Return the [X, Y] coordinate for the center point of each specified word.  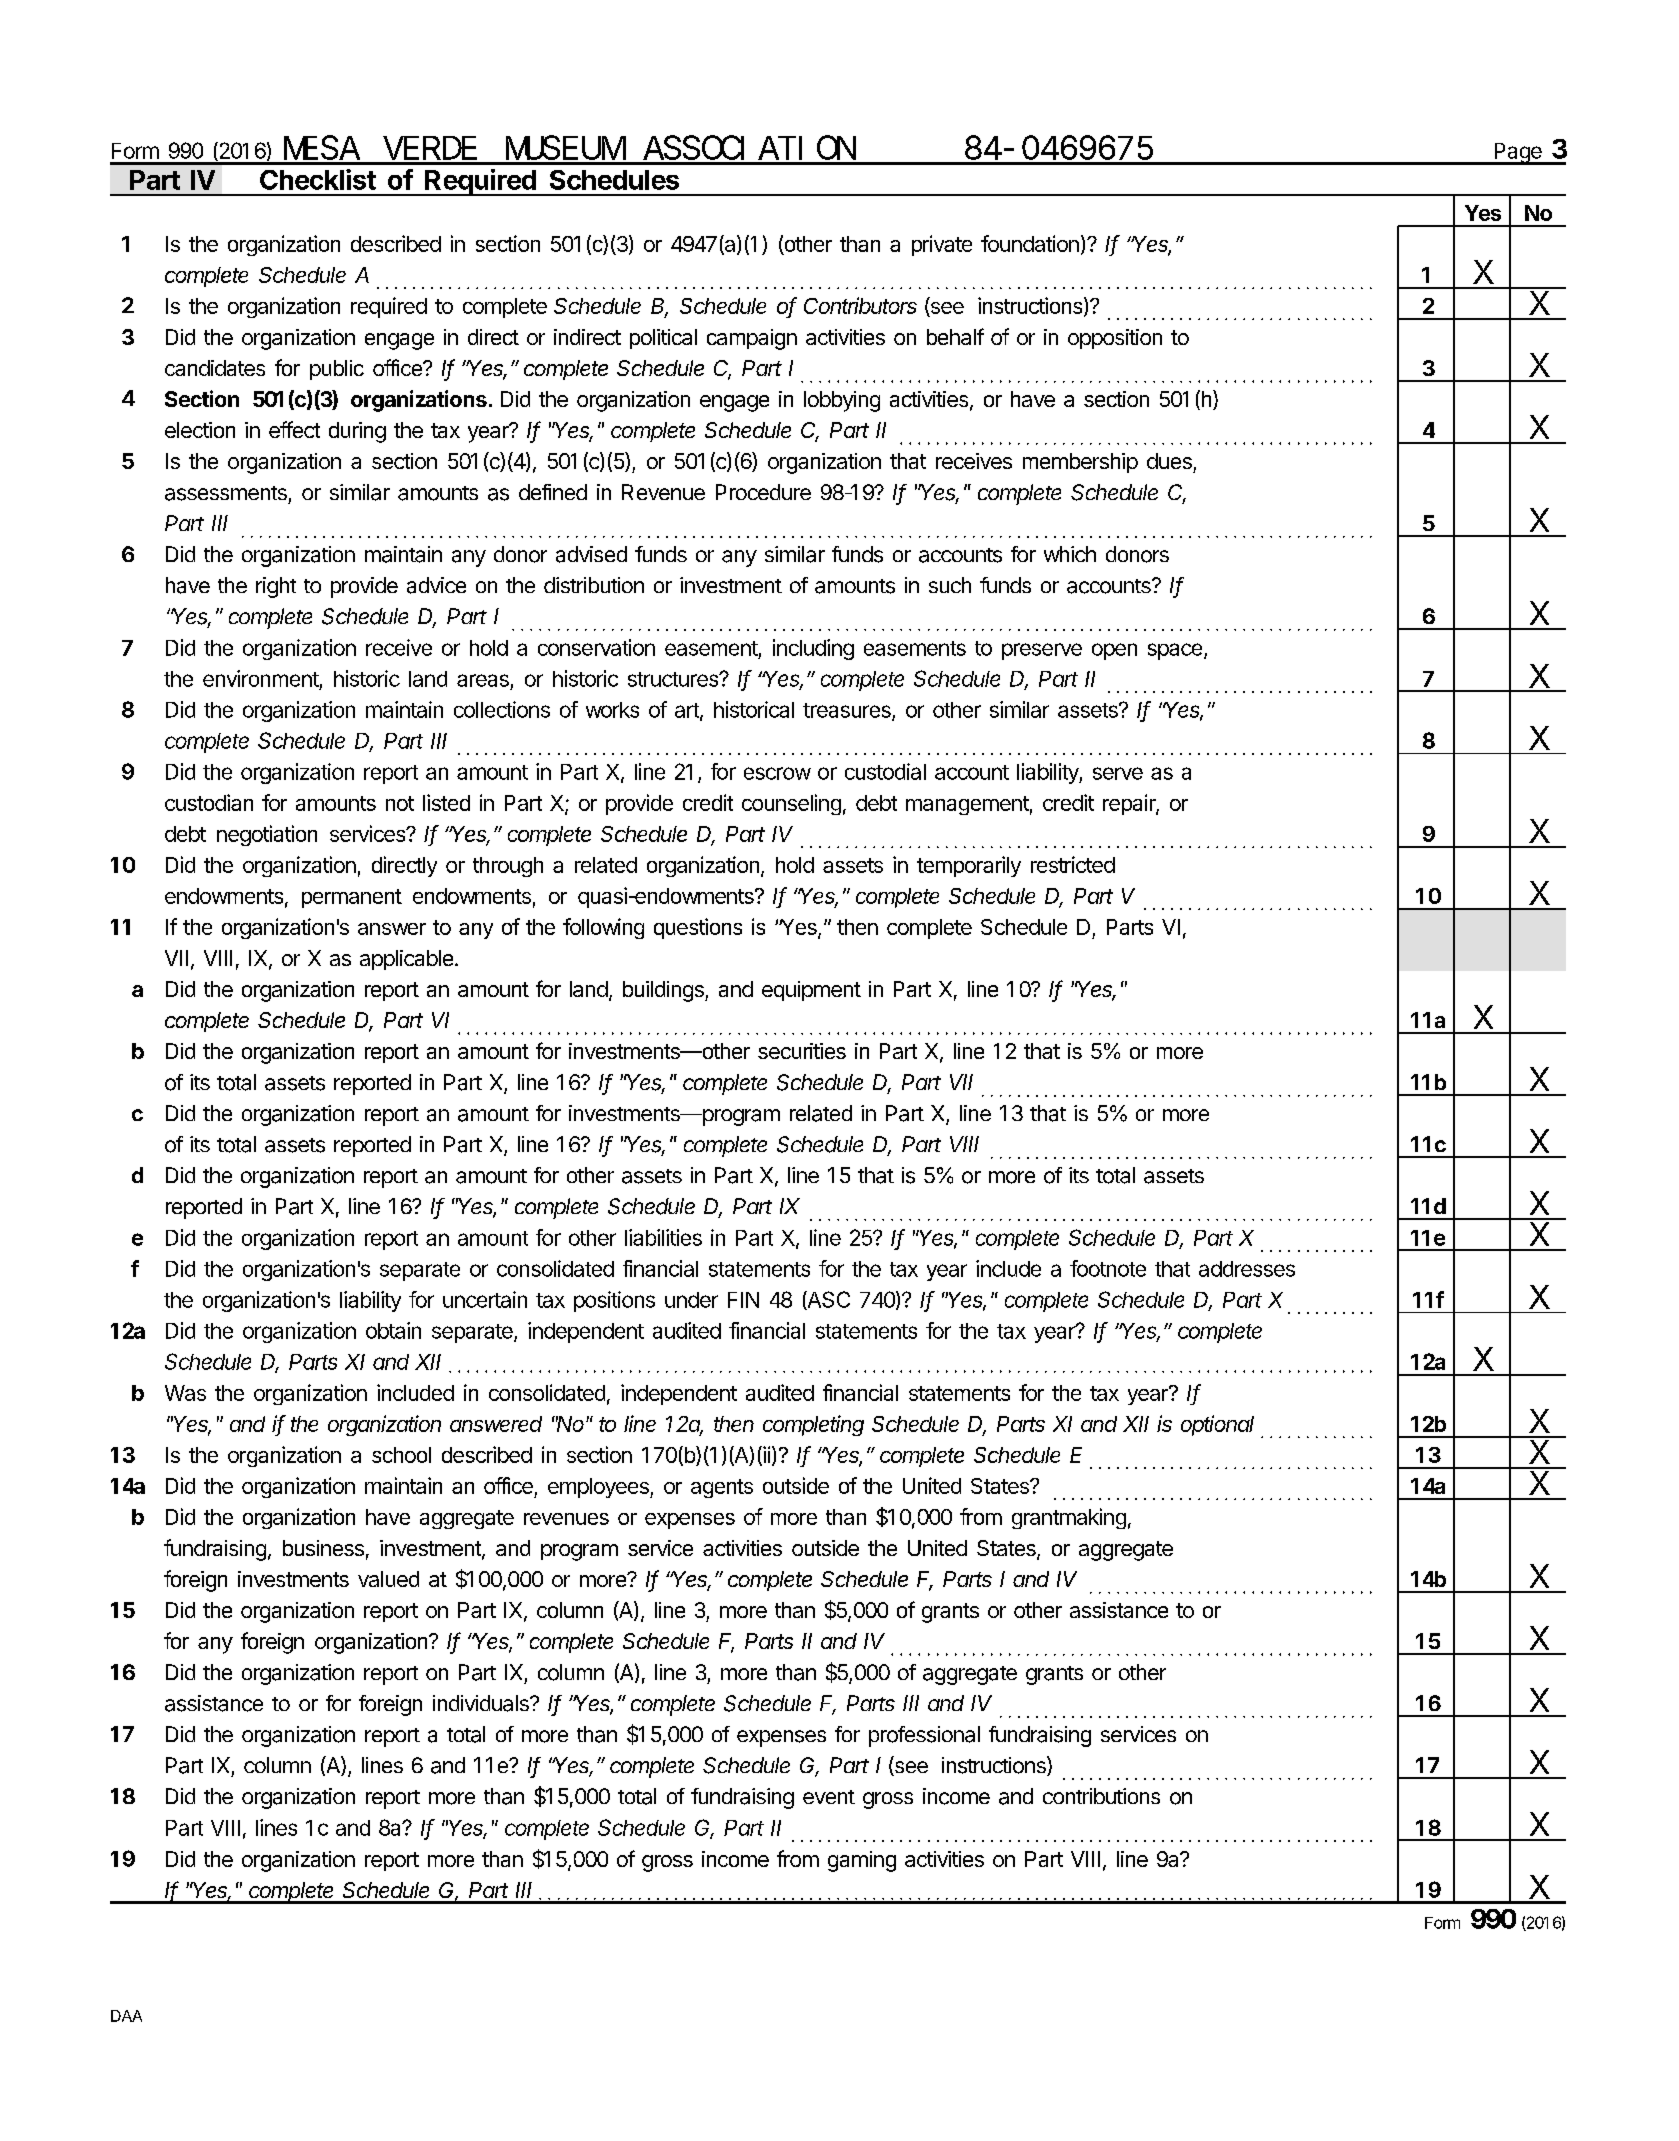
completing [813, 1425]
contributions [1101, 1796]
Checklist [318, 179]
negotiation [267, 835]
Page [1518, 154]
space [1176, 651]
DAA [126, 2016]
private [942, 245]
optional [1217, 1425]
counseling [791, 804]
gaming [862, 1861]
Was [185, 1393]
